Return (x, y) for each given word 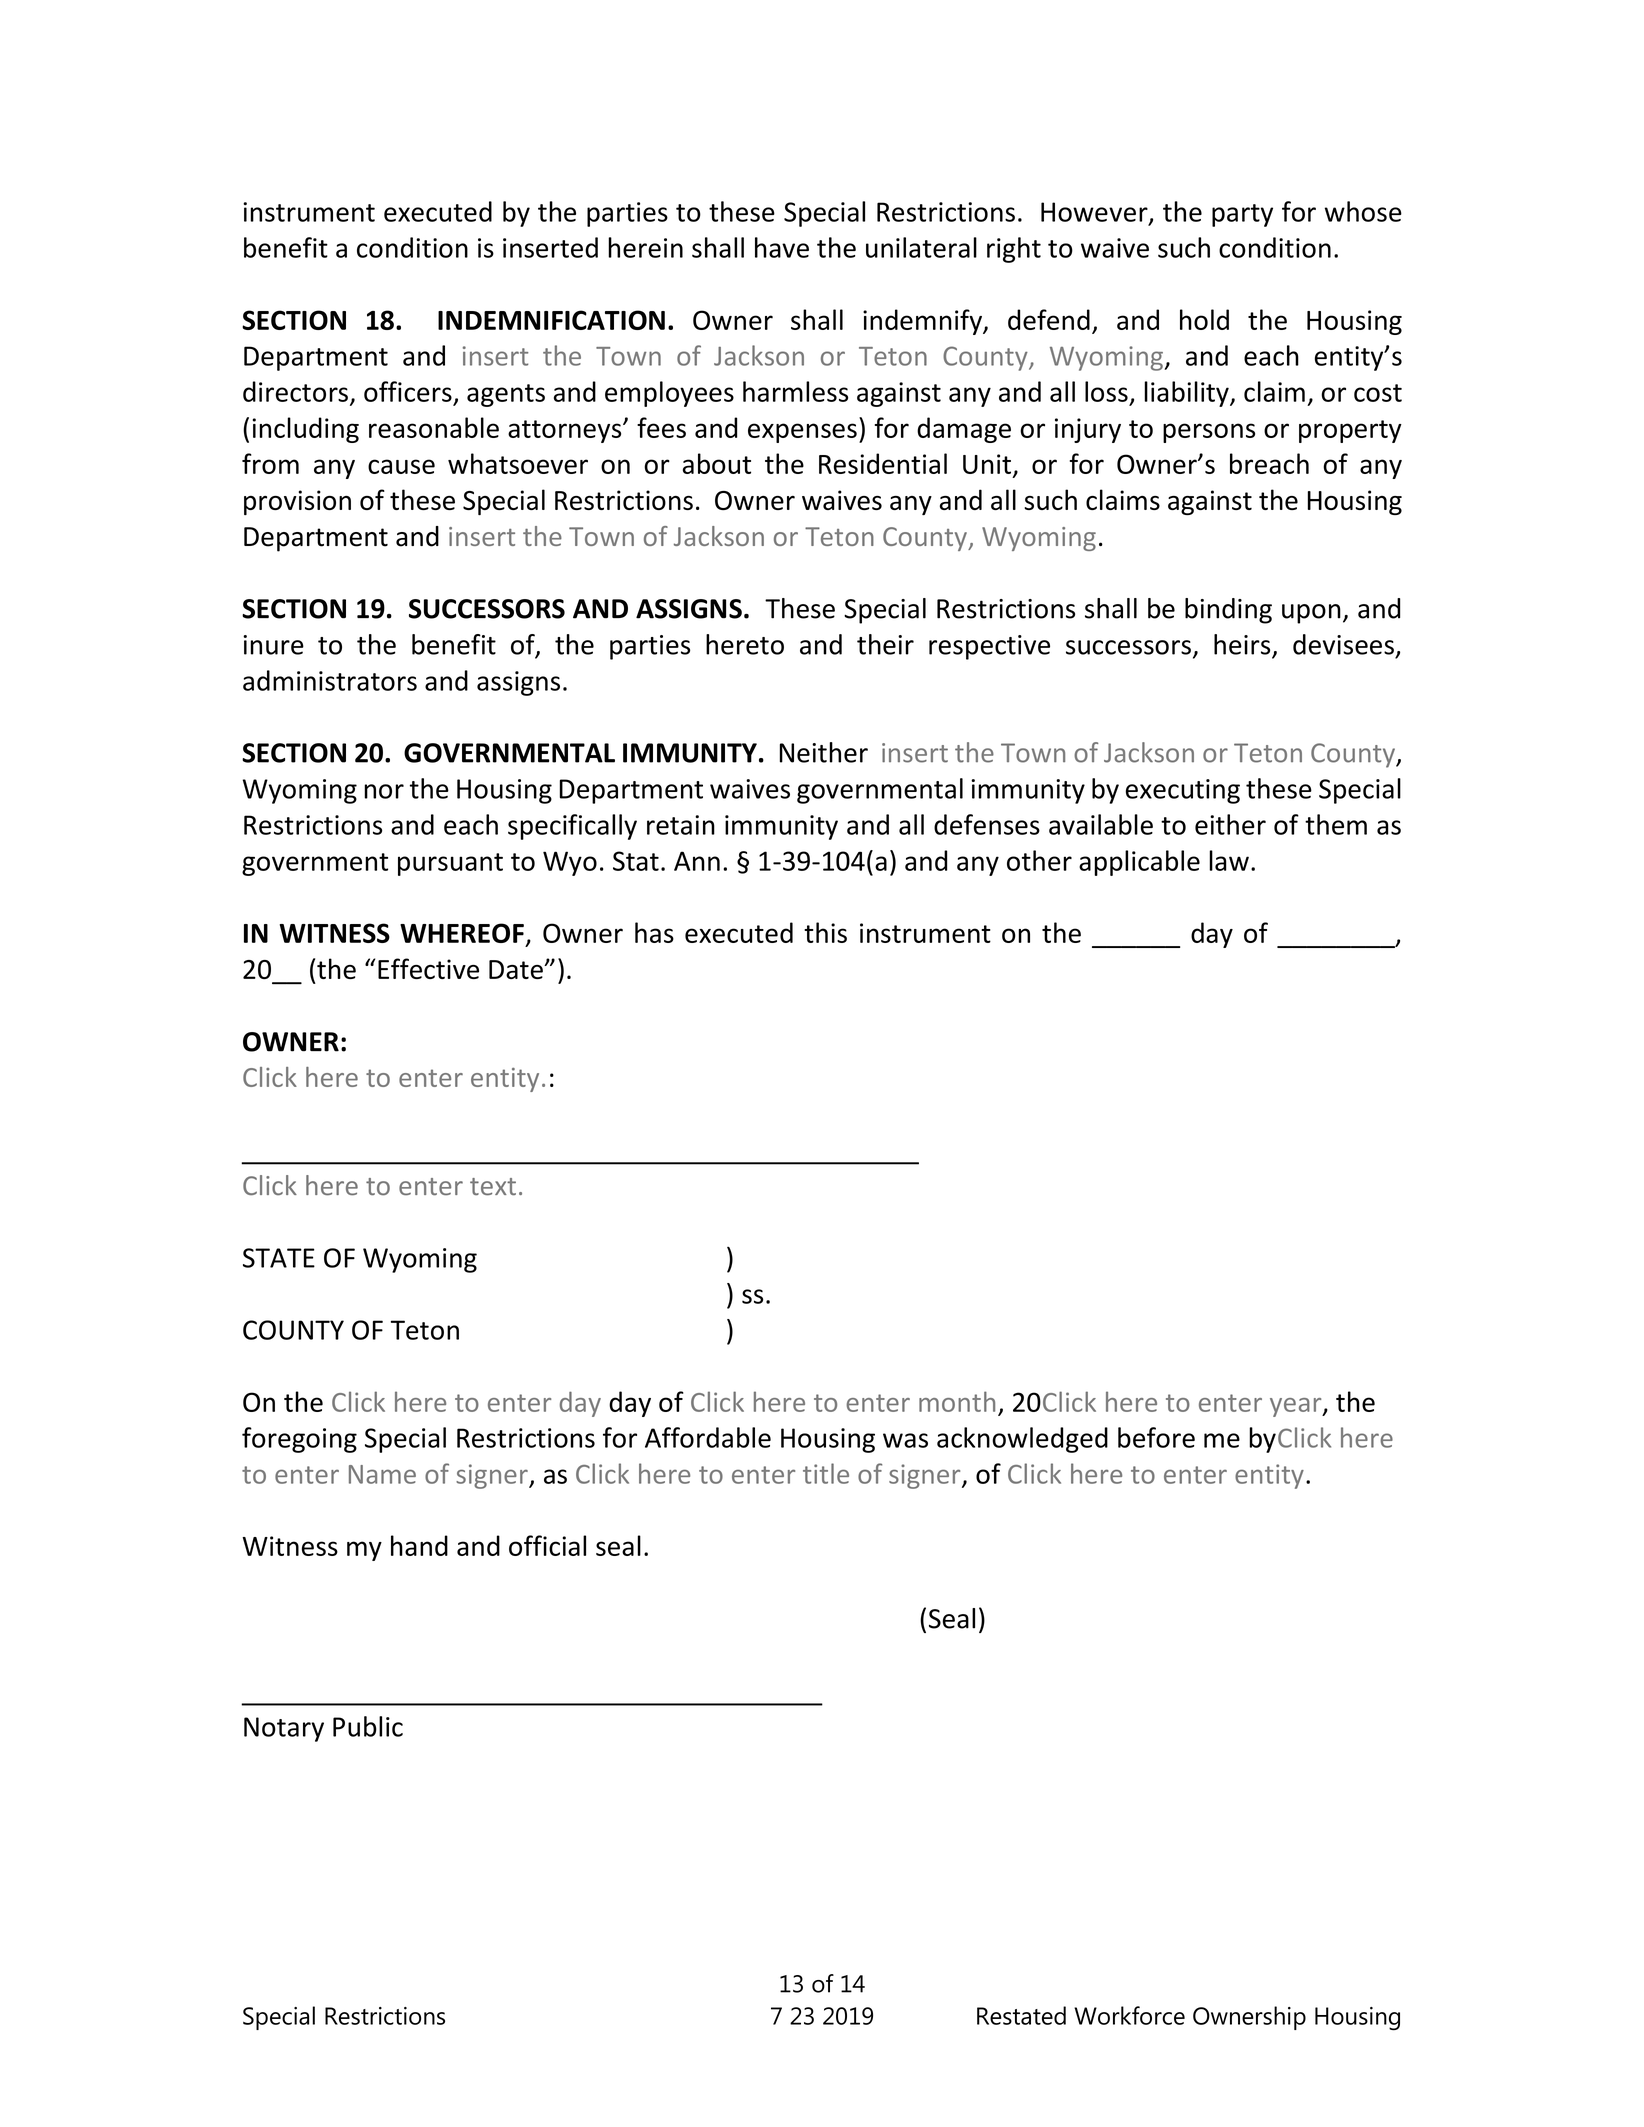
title (826, 1473)
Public (368, 1726)
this (825, 932)
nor (384, 791)
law (1229, 860)
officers (408, 391)
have (782, 247)
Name (382, 1474)
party (1242, 215)
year (1297, 1407)
